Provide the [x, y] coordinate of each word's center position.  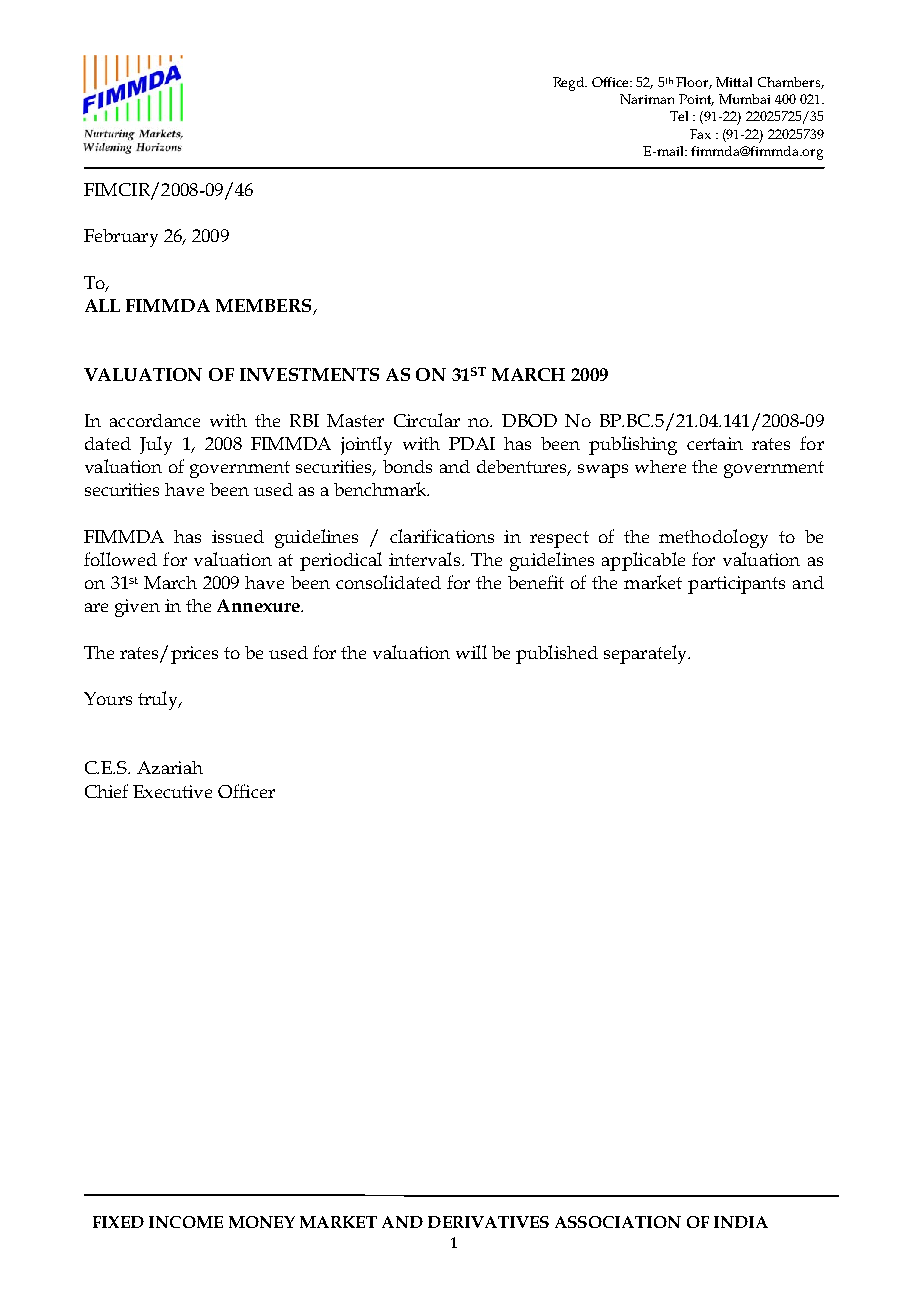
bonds [407, 466]
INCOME [186, 1222]
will [471, 652]
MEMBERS [263, 305]
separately [647, 654]
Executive [172, 791]
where [660, 466]
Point [696, 100]
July [156, 445]
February [121, 238]
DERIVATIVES [488, 1222]
